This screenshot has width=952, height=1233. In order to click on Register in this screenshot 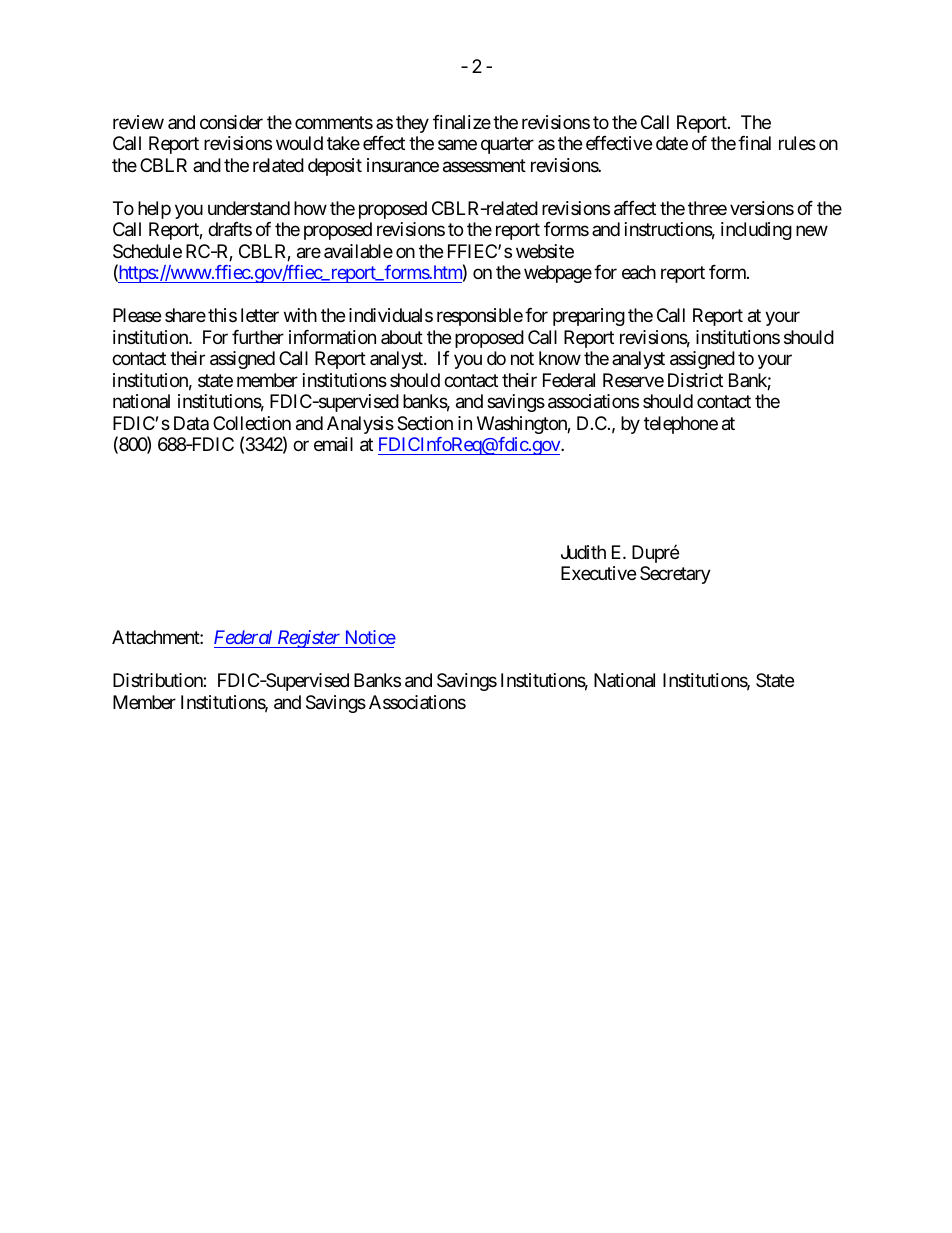, I will do `click(309, 639)`.
